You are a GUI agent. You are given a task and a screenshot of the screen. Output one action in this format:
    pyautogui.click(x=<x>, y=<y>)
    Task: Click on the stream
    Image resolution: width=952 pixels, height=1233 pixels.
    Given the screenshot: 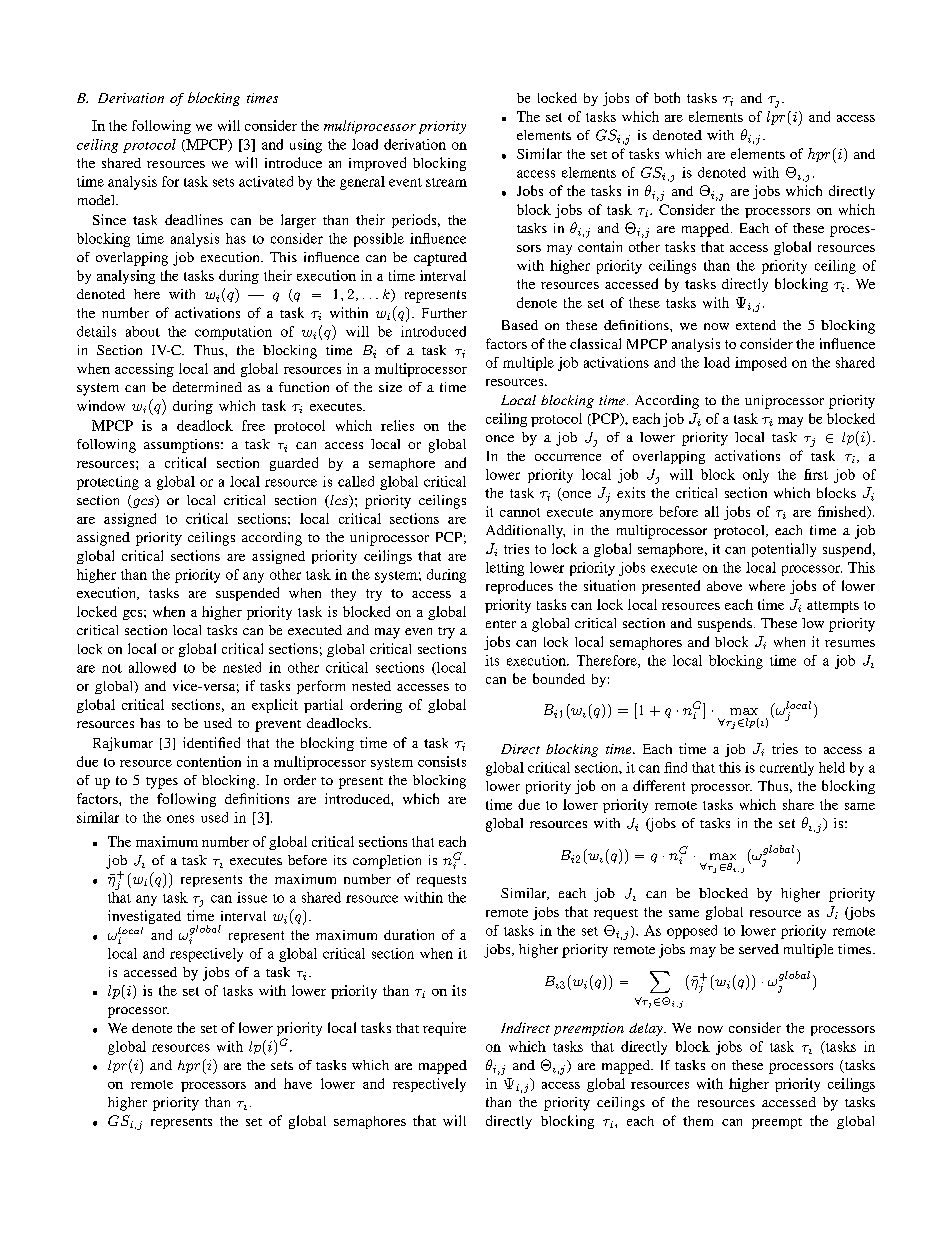 What is the action you would take?
    pyautogui.click(x=446, y=182)
